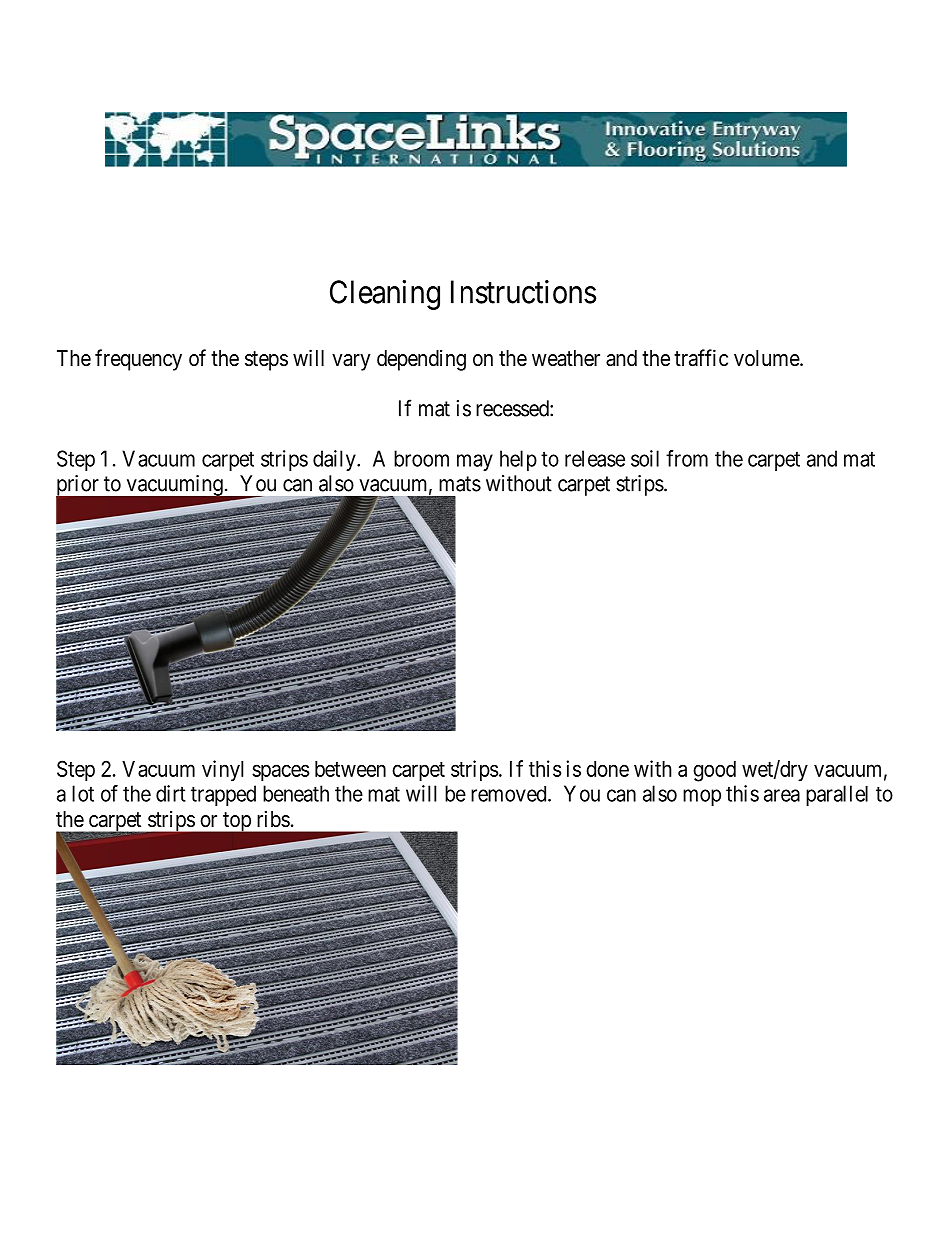 The image size is (952, 1233). I want to click on volume, so click(767, 358).
